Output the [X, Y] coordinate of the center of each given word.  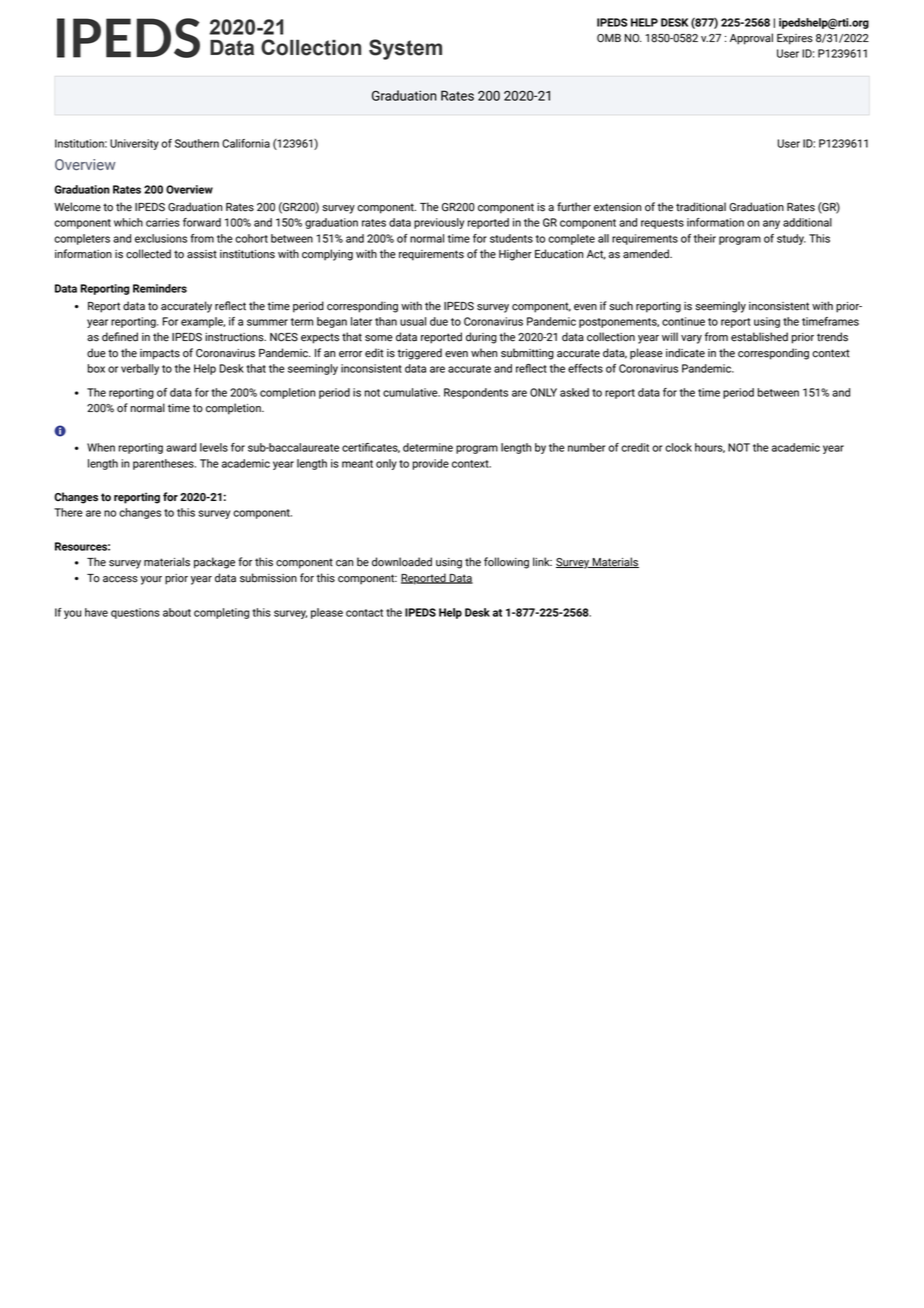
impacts [160, 354]
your [151, 580]
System [405, 49]
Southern [197, 143]
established [759, 337]
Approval [751, 39]
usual [413, 321]
